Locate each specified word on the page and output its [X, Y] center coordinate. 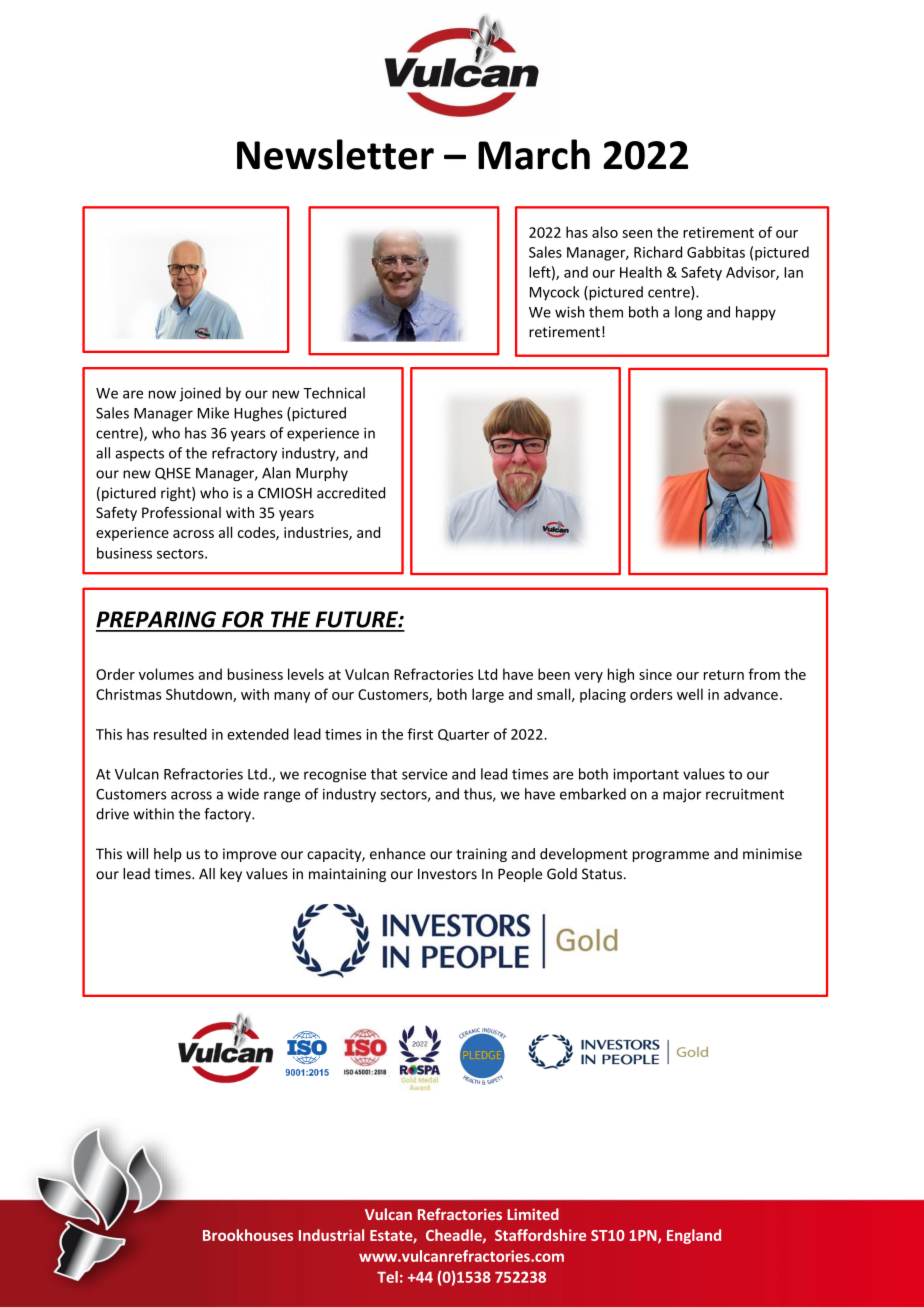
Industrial [331, 1235]
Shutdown [200, 695]
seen [637, 234]
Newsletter [335, 154]
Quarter [463, 735]
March [534, 154]
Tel [387, 1277]
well [690, 694]
